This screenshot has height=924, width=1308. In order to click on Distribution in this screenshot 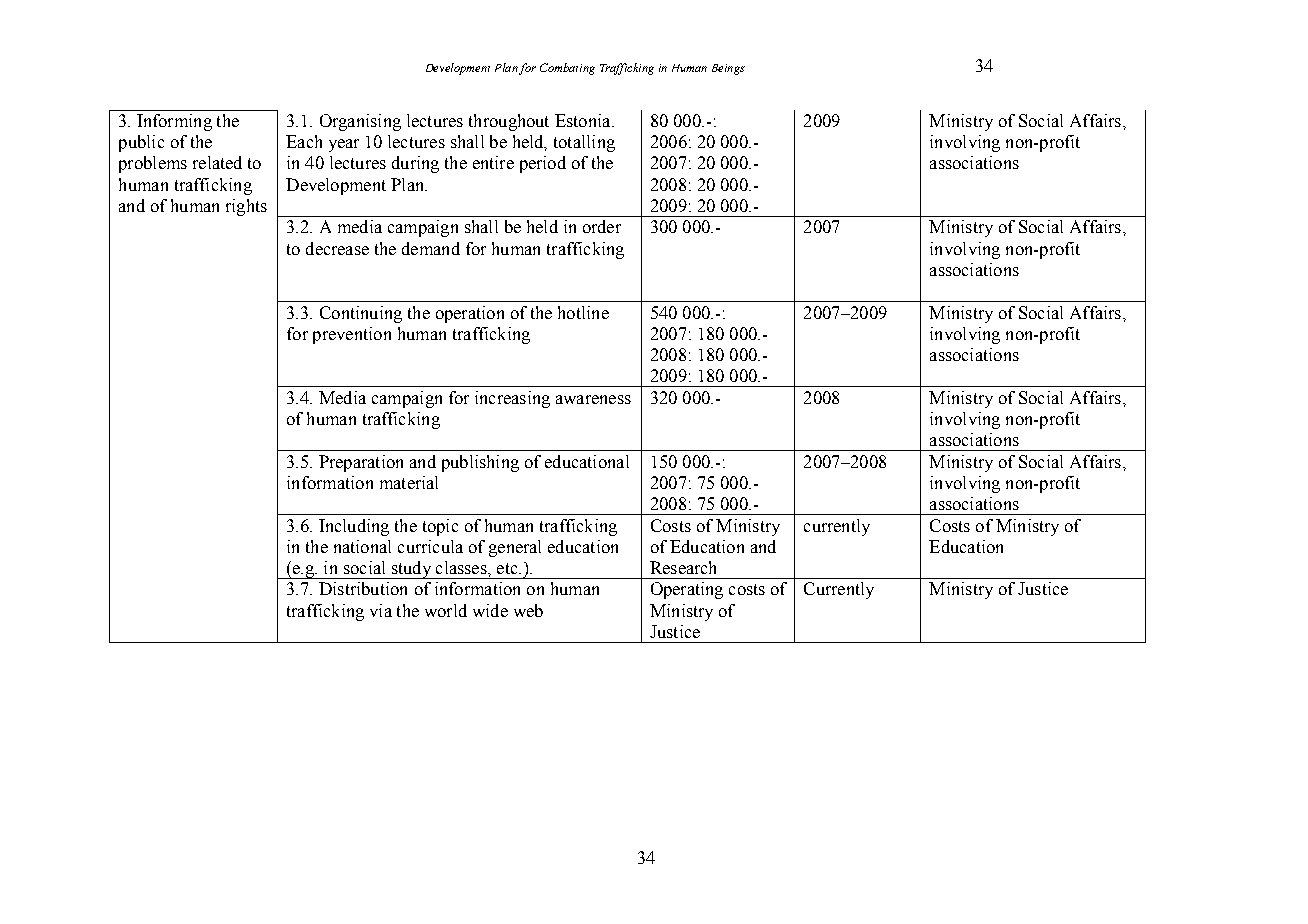, I will do `click(363, 588)`.
